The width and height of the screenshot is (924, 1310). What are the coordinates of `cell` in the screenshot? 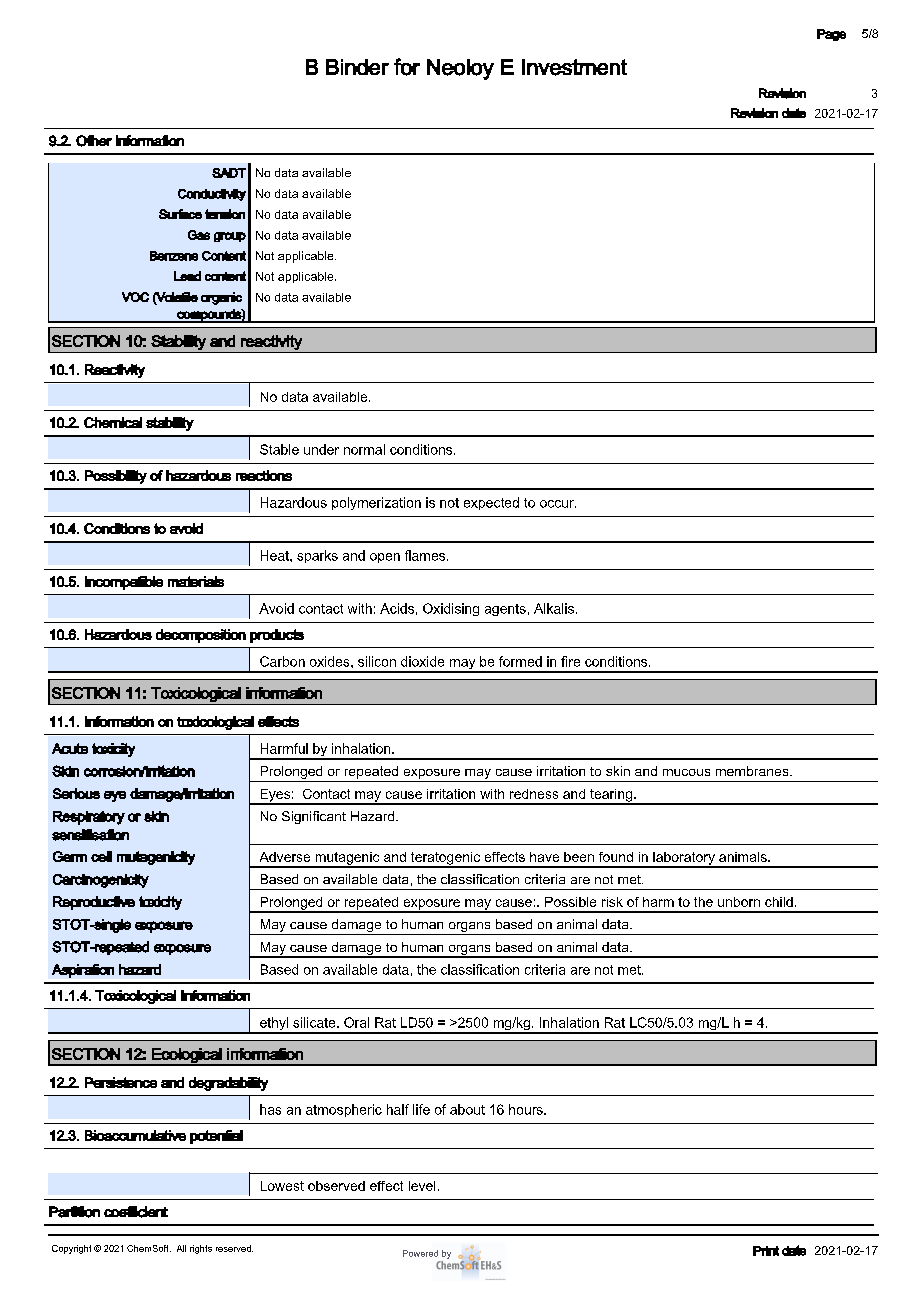 It's located at (101, 856).
